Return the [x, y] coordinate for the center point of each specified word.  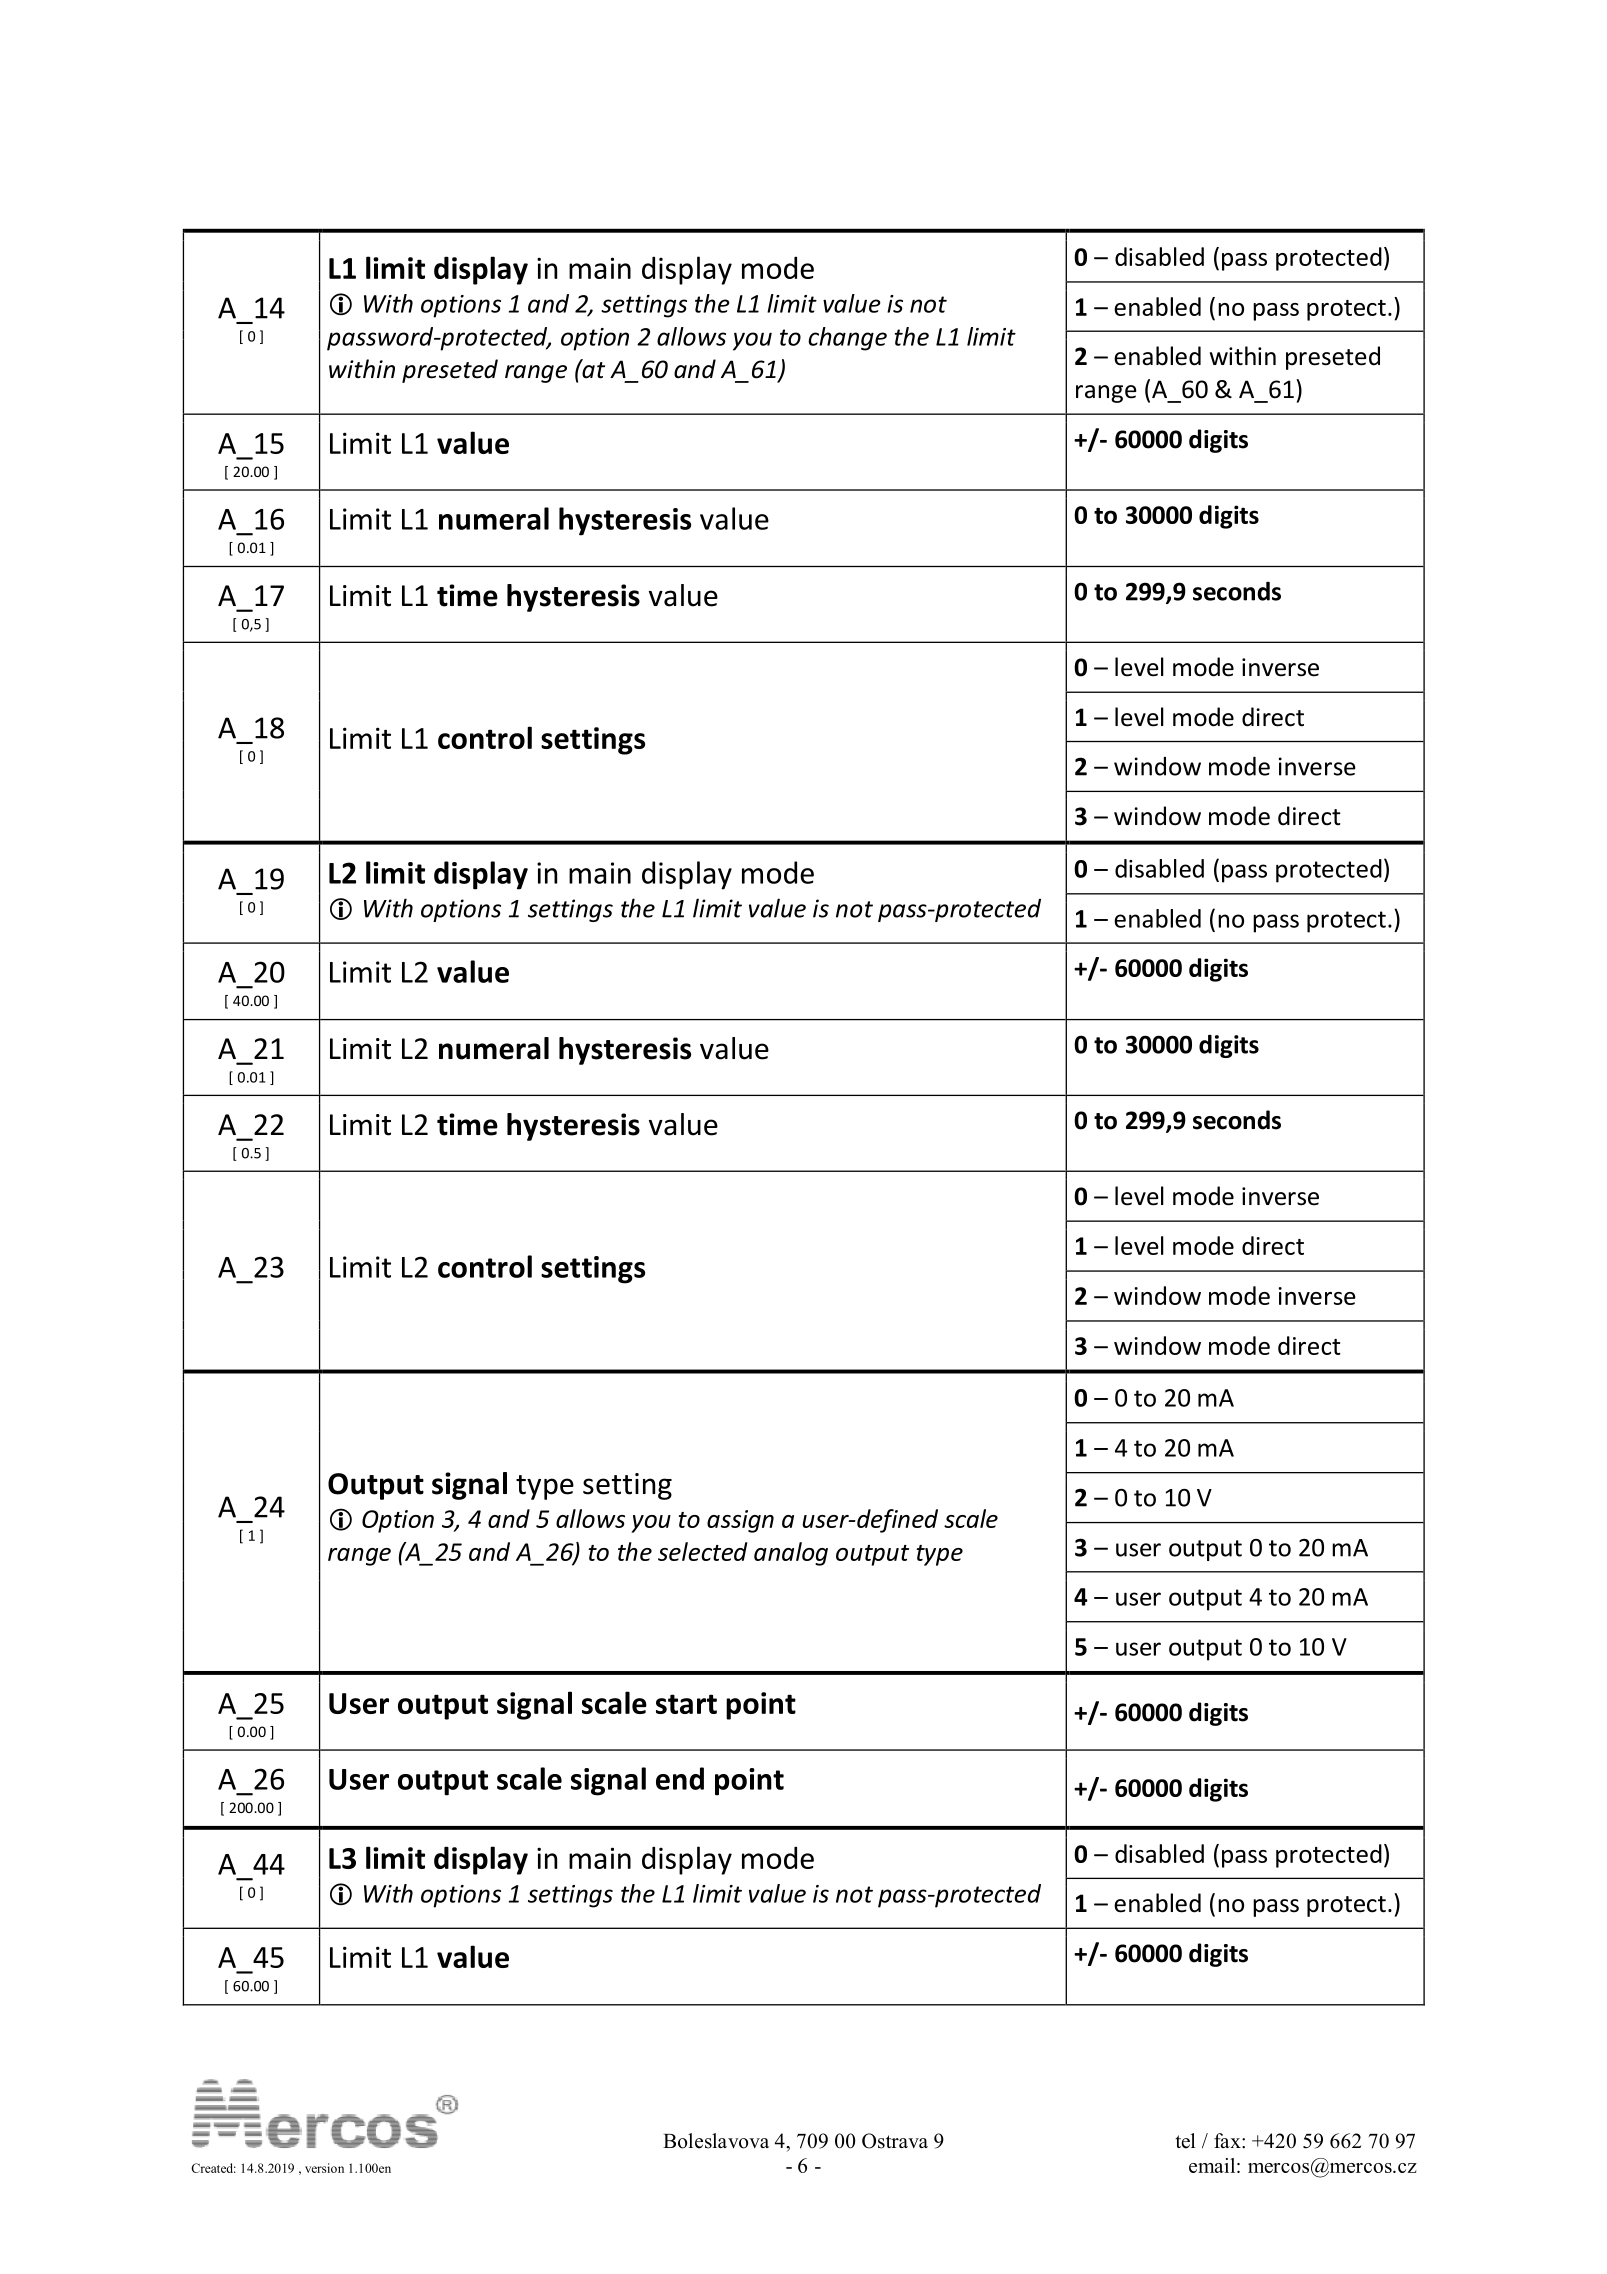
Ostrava [895, 2141]
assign [740, 1521]
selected [702, 1551]
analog [791, 1554]
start [686, 1704]
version [324, 2168]
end [680, 1778]
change [847, 339]
